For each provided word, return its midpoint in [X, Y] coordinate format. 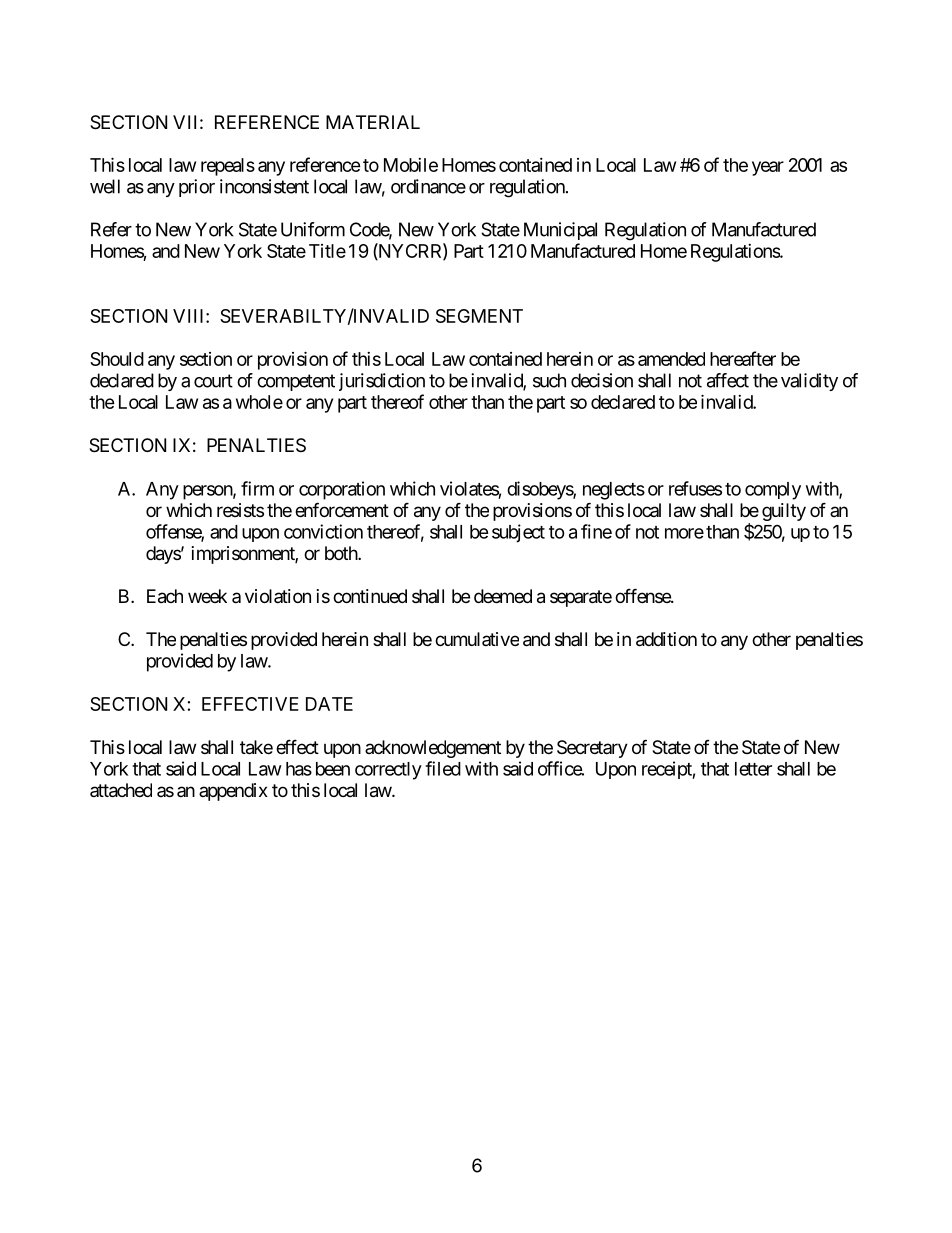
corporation [342, 490]
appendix [233, 792]
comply [773, 491]
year [768, 168]
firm [257, 488]
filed [443, 768]
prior [197, 188]
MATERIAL [373, 122]
